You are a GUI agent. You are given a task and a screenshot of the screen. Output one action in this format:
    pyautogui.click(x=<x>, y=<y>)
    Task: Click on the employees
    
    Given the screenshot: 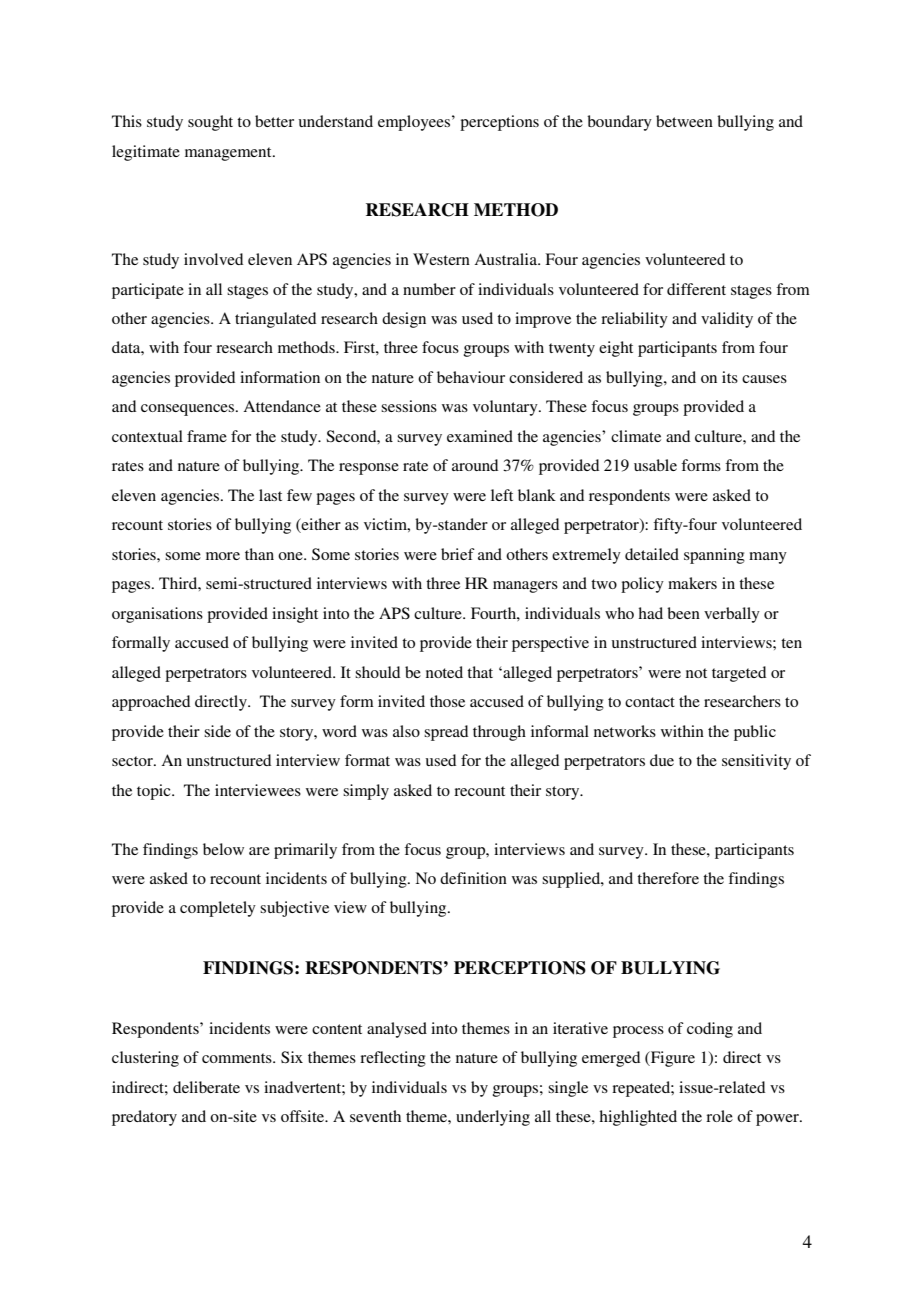 What is the action you would take?
    pyautogui.click(x=415, y=123)
